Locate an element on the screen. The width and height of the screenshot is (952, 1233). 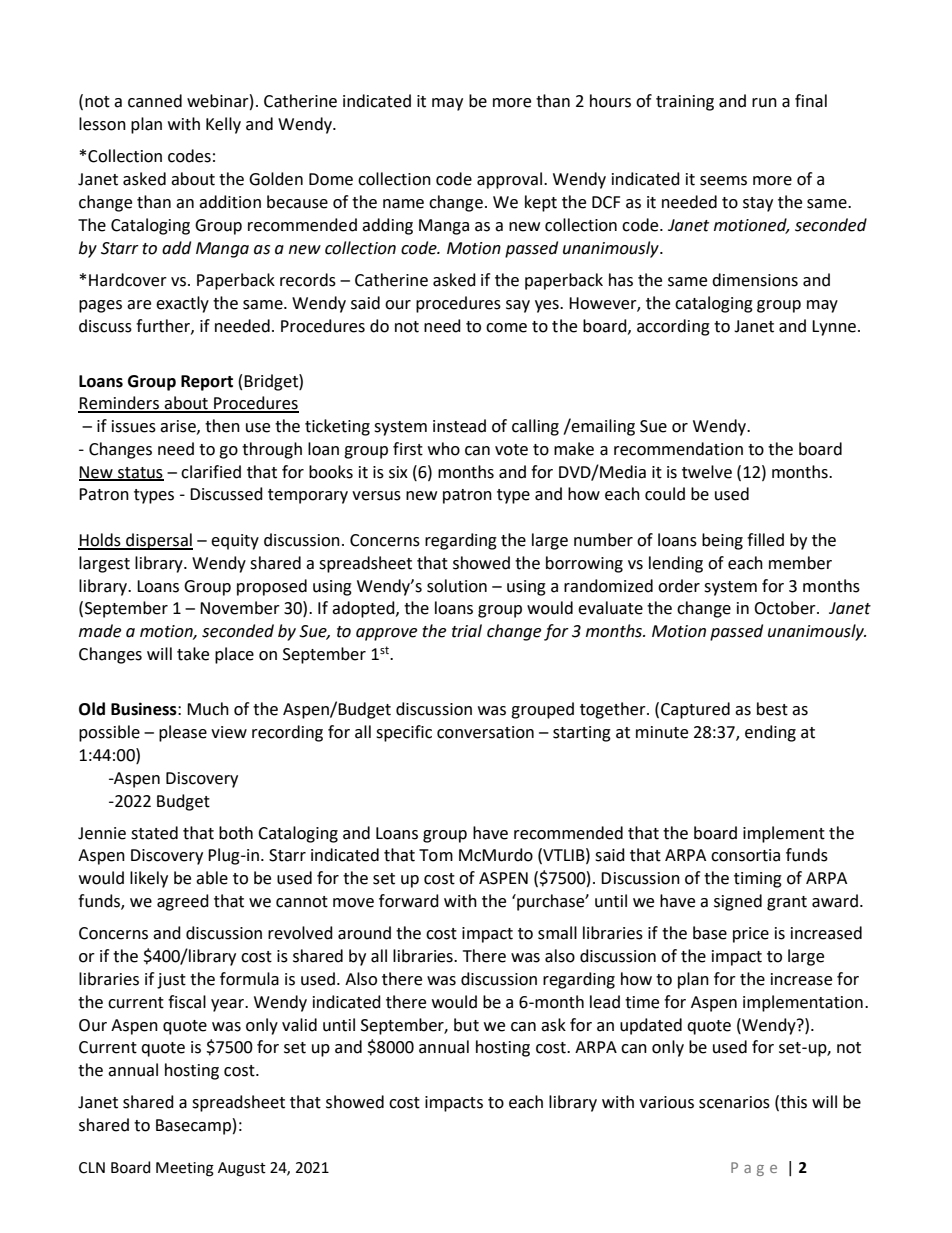
scenarios is located at coordinates (734, 1102).
